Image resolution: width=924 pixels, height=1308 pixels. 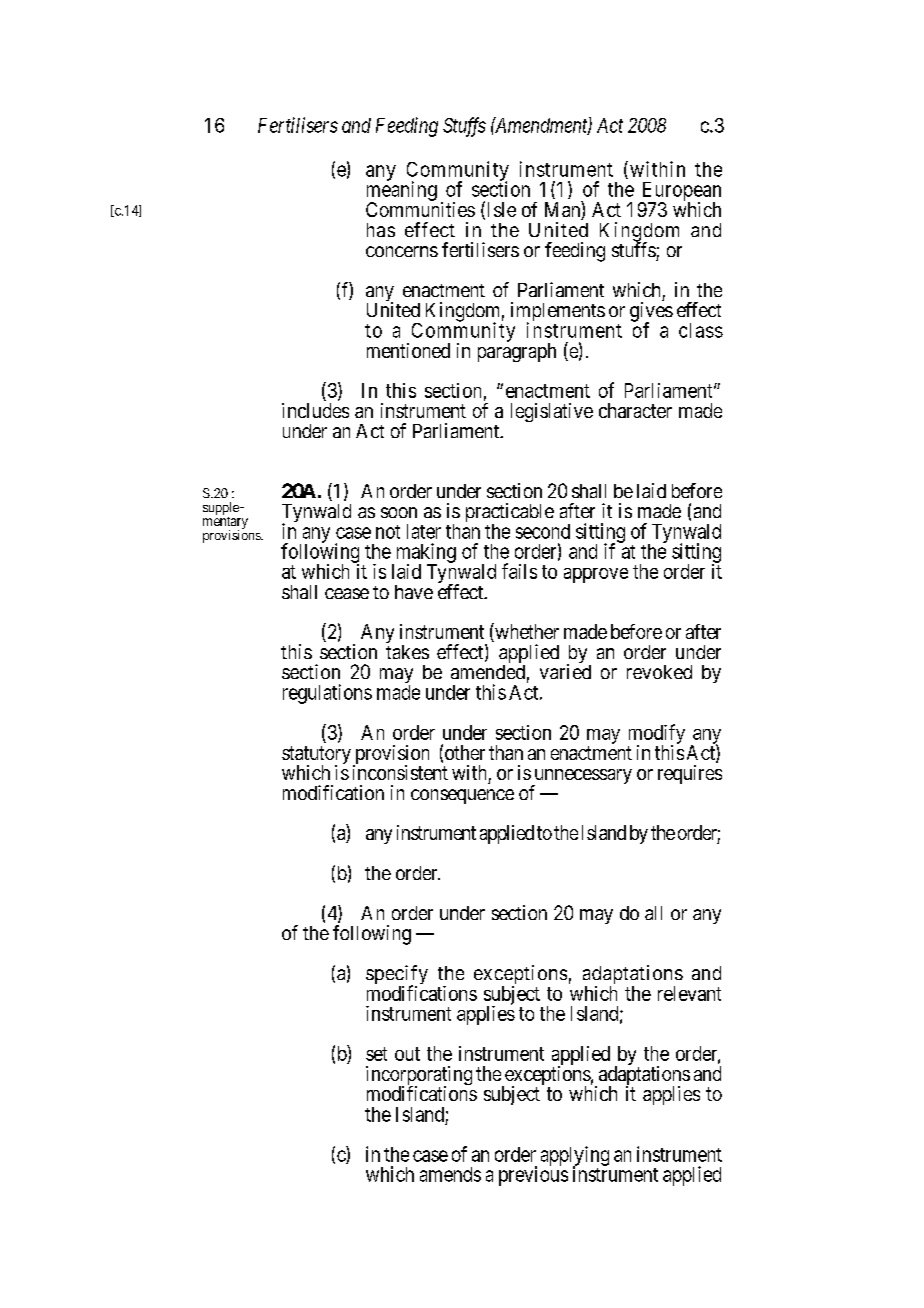 What do you see at coordinates (596, 575) in the document?
I see `approve` at bounding box center [596, 575].
